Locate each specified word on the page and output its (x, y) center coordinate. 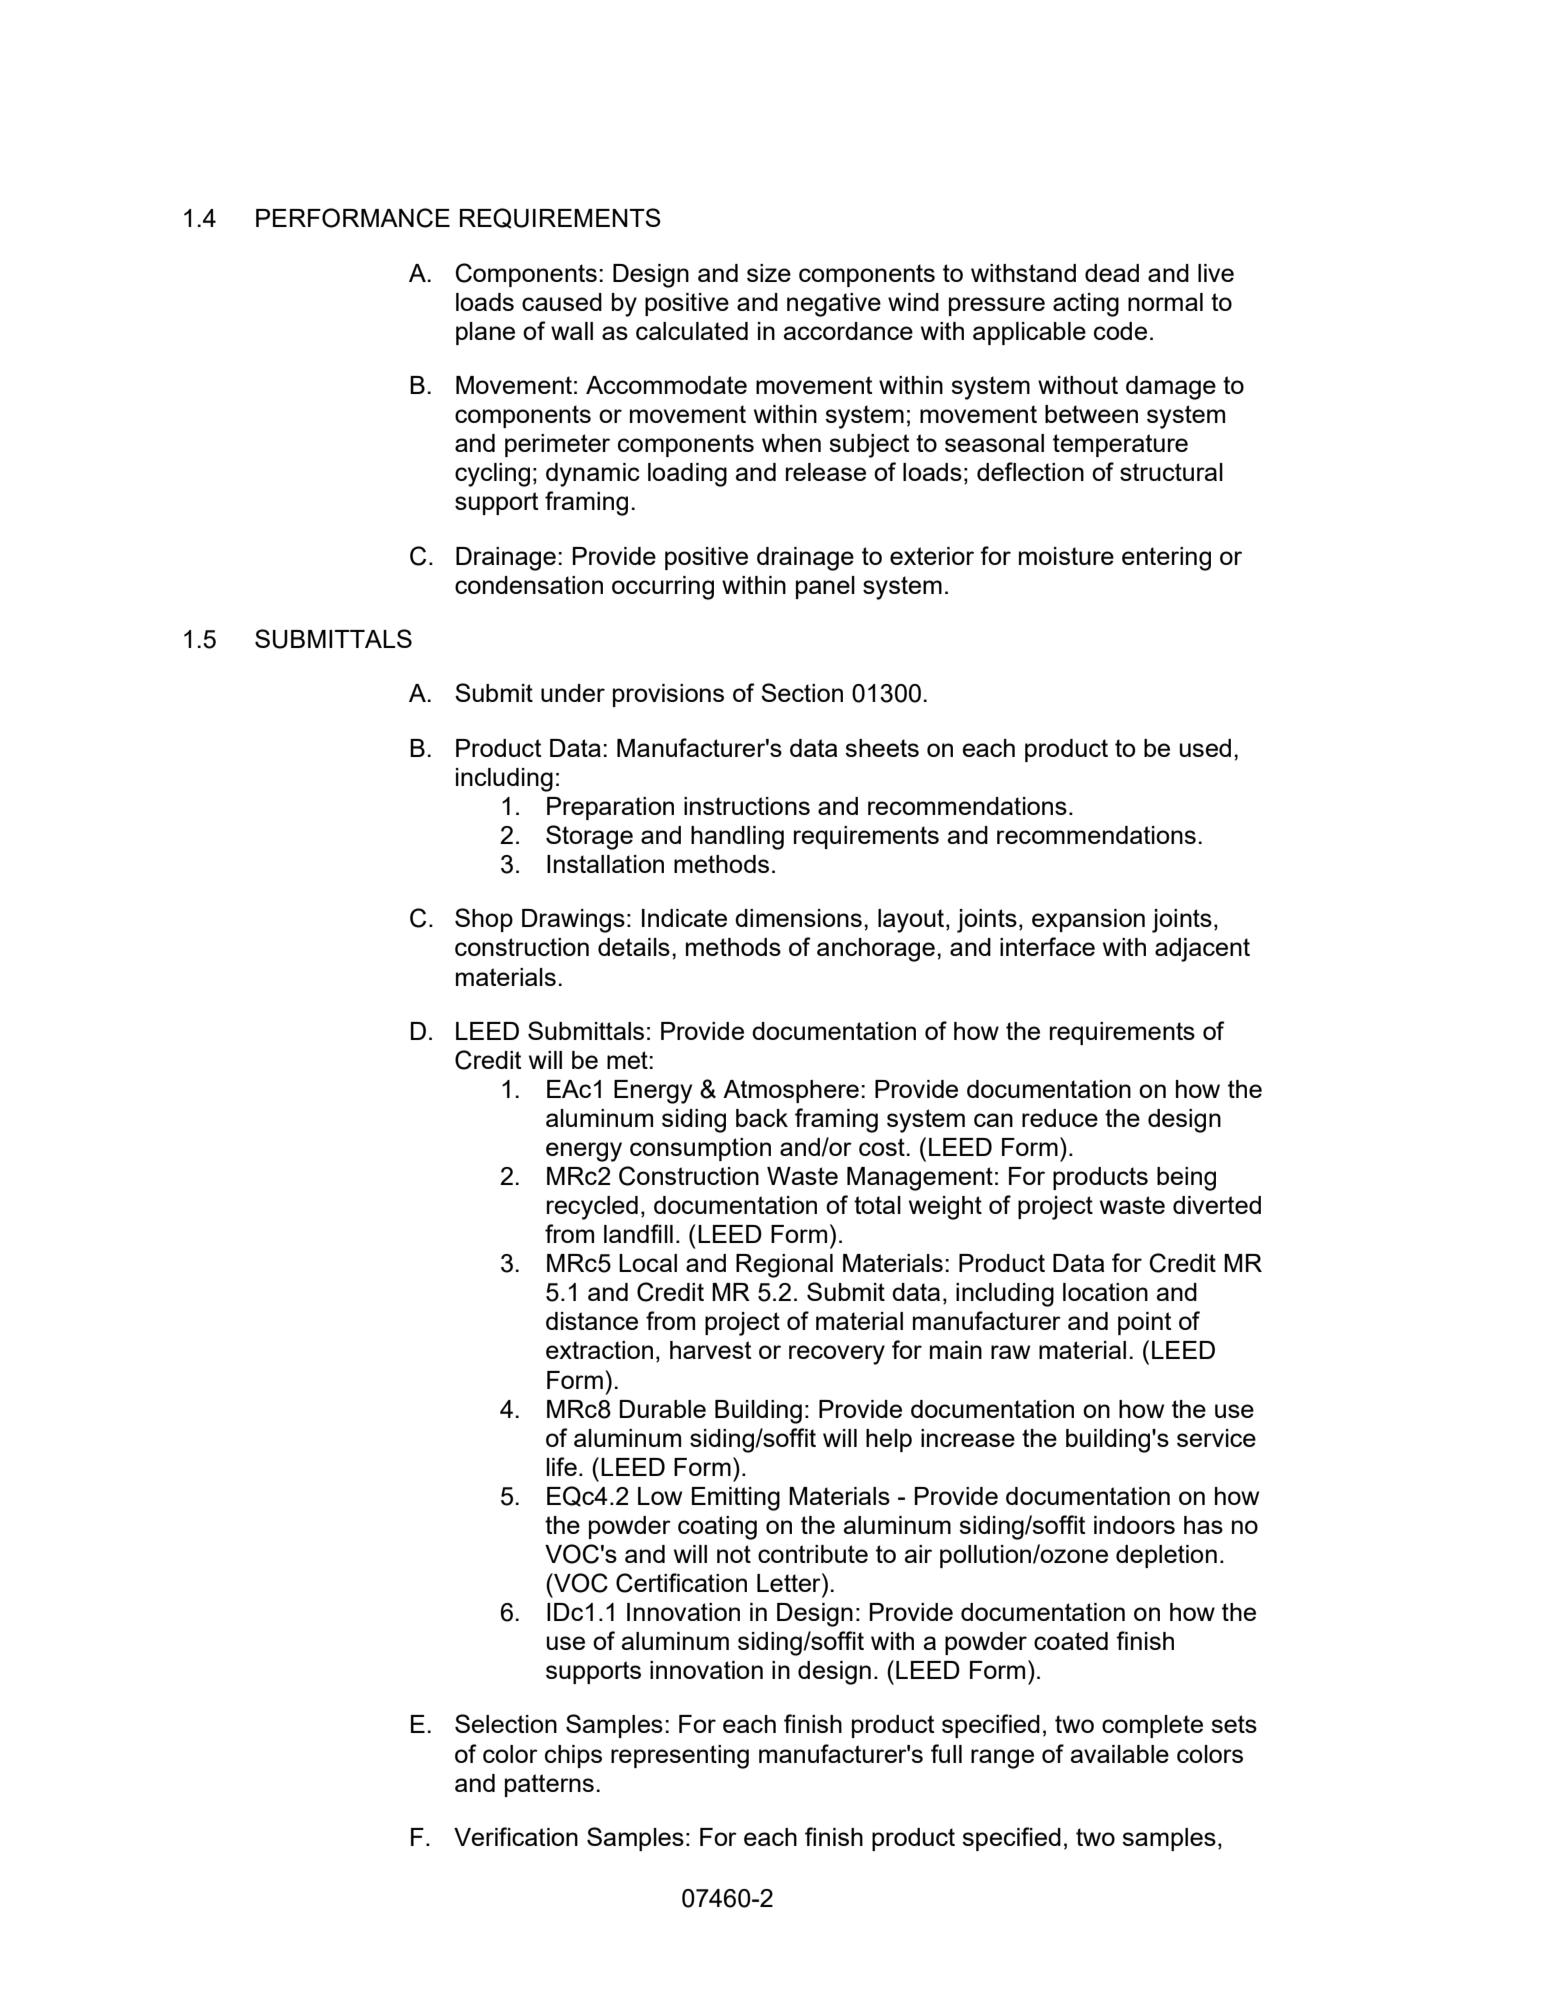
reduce (1060, 1118)
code (1120, 331)
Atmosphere (791, 1091)
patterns (549, 1785)
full (946, 1753)
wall (572, 331)
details (634, 947)
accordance (848, 331)
